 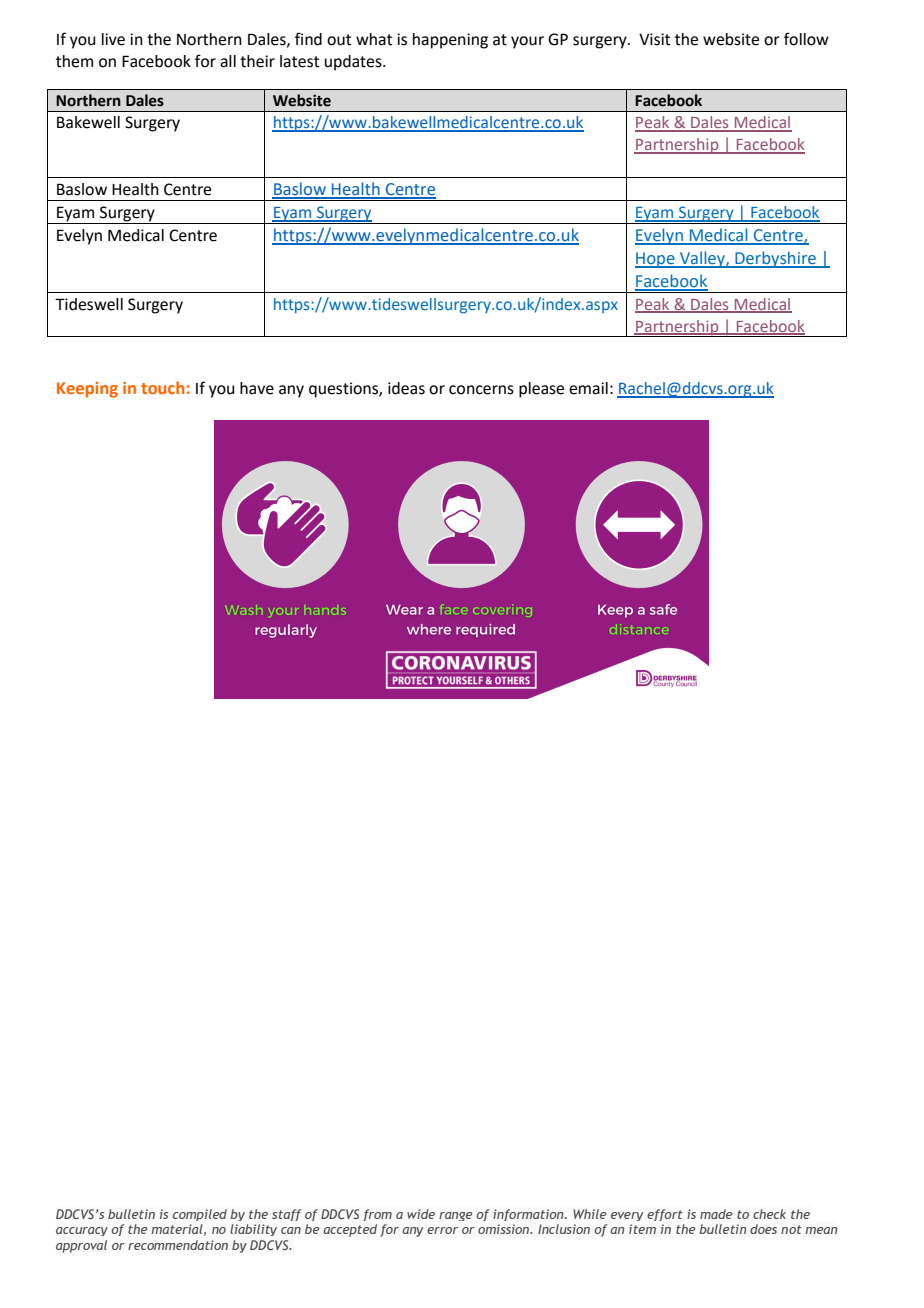 What do you see at coordinates (806, 39) in the page?
I see `follow` at bounding box center [806, 39].
